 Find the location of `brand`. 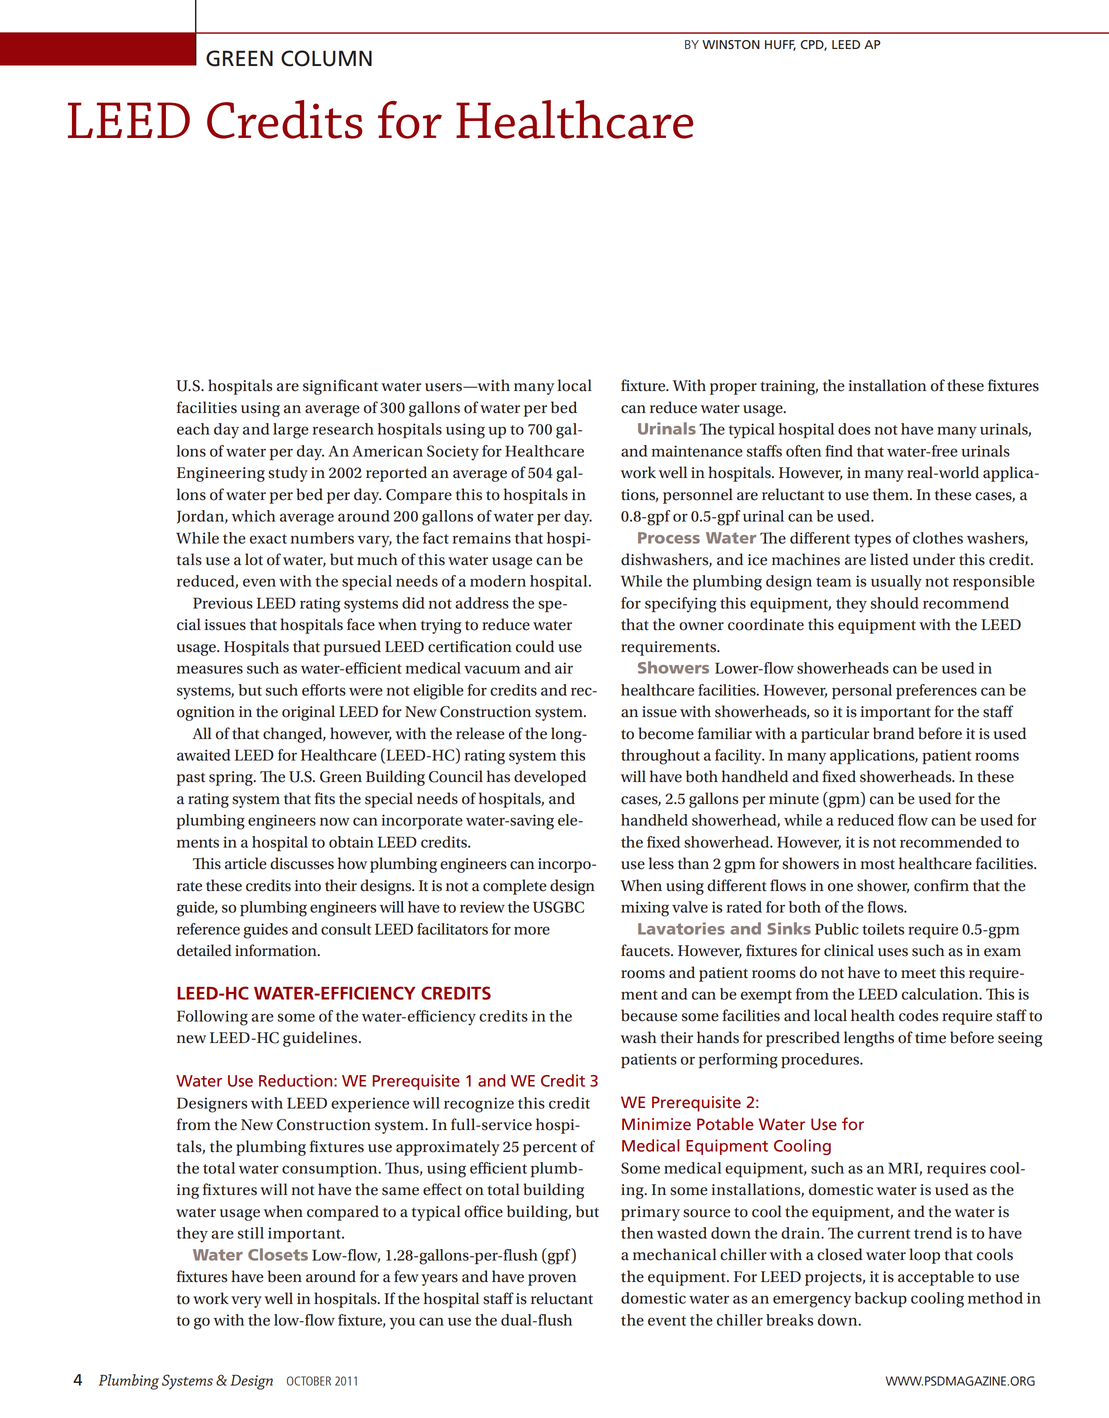

brand is located at coordinates (893, 733).
